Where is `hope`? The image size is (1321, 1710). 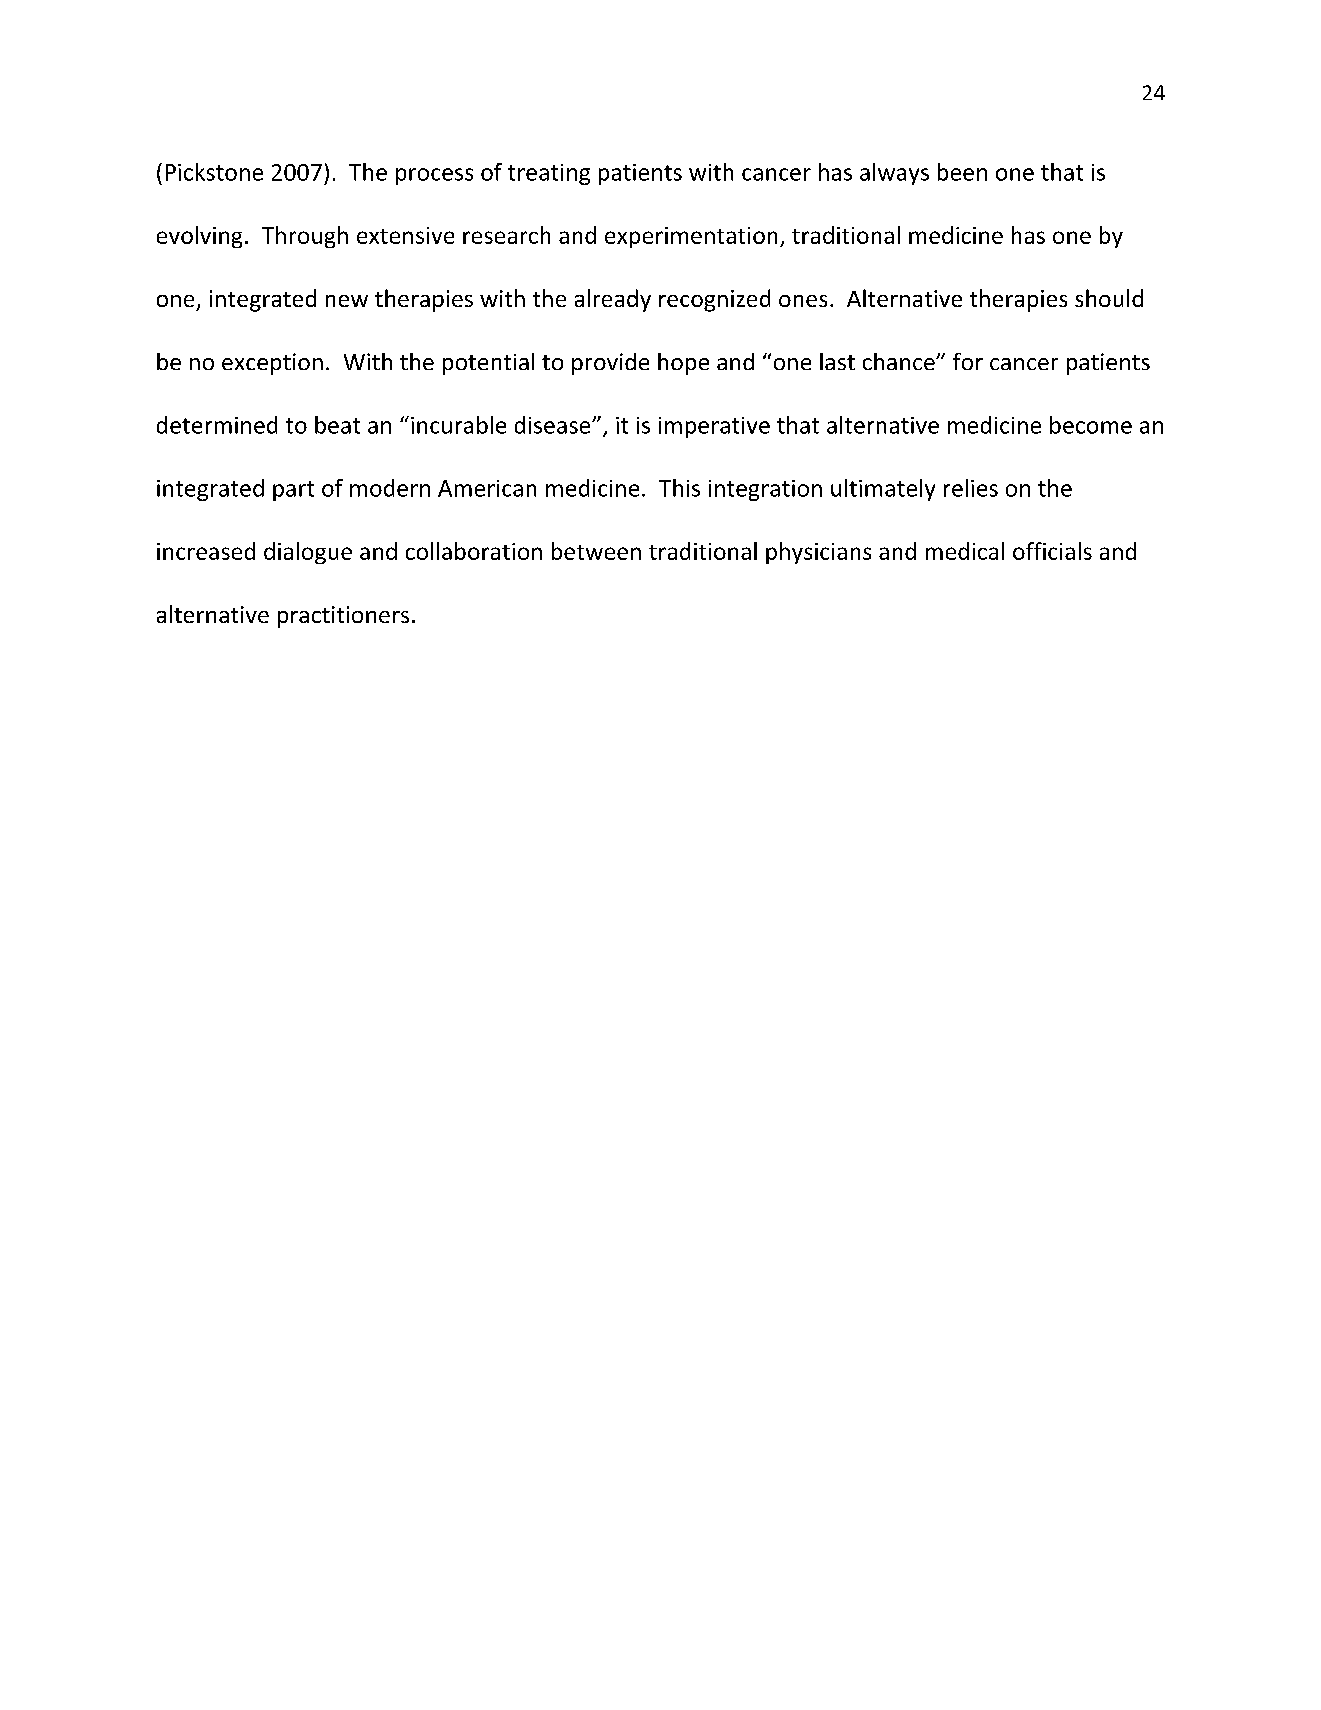 hope is located at coordinates (683, 364).
